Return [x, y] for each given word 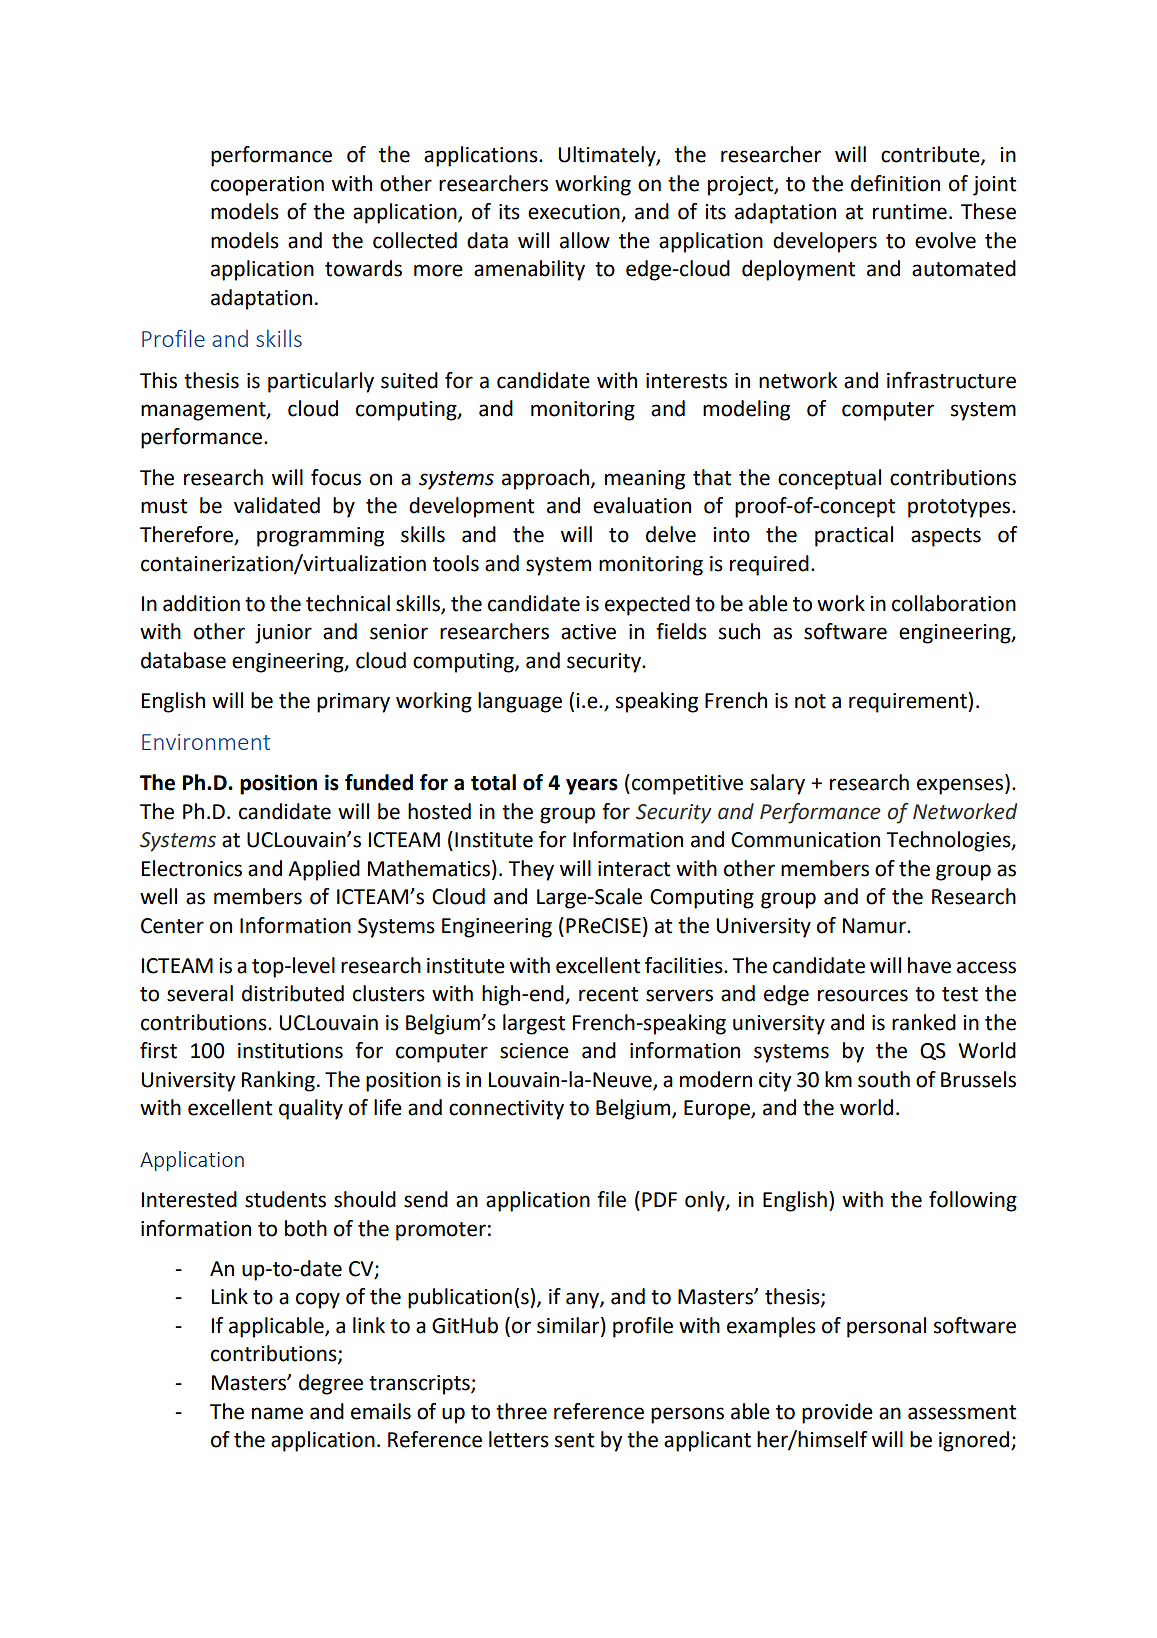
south [884, 1079]
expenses [961, 786]
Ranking [278, 1081]
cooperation [267, 186]
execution [575, 213]
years [592, 786]
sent [574, 1440]
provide [837, 1413]
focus [336, 477]
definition [895, 183]
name [277, 1413]
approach [545, 479]
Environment [206, 742]
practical [854, 536]
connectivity [506, 1110]
